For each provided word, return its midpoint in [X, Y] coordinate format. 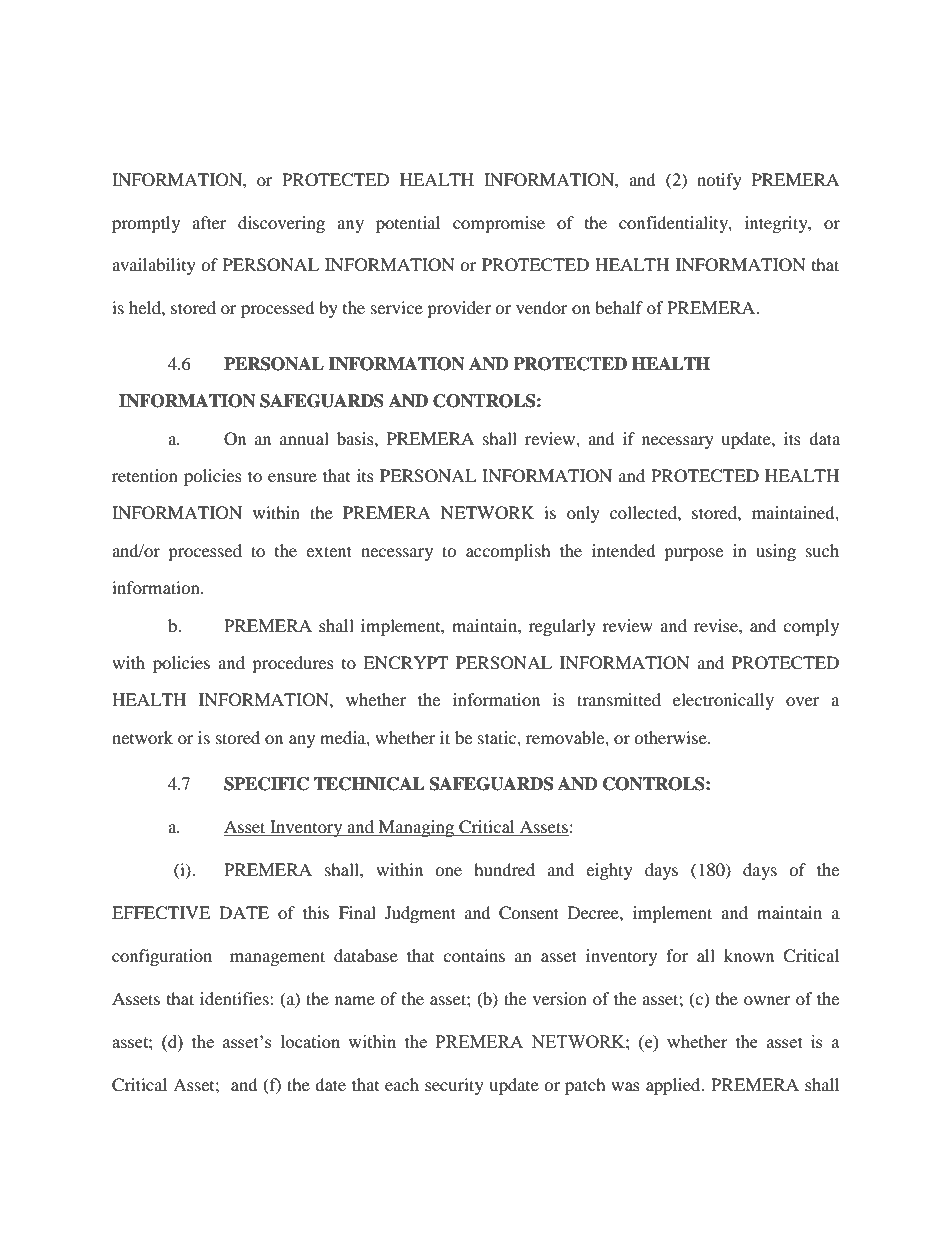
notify [719, 181]
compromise [499, 224]
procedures [293, 664]
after [209, 222]
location [310, 1041]
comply [811, 627]
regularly [562, 627]
